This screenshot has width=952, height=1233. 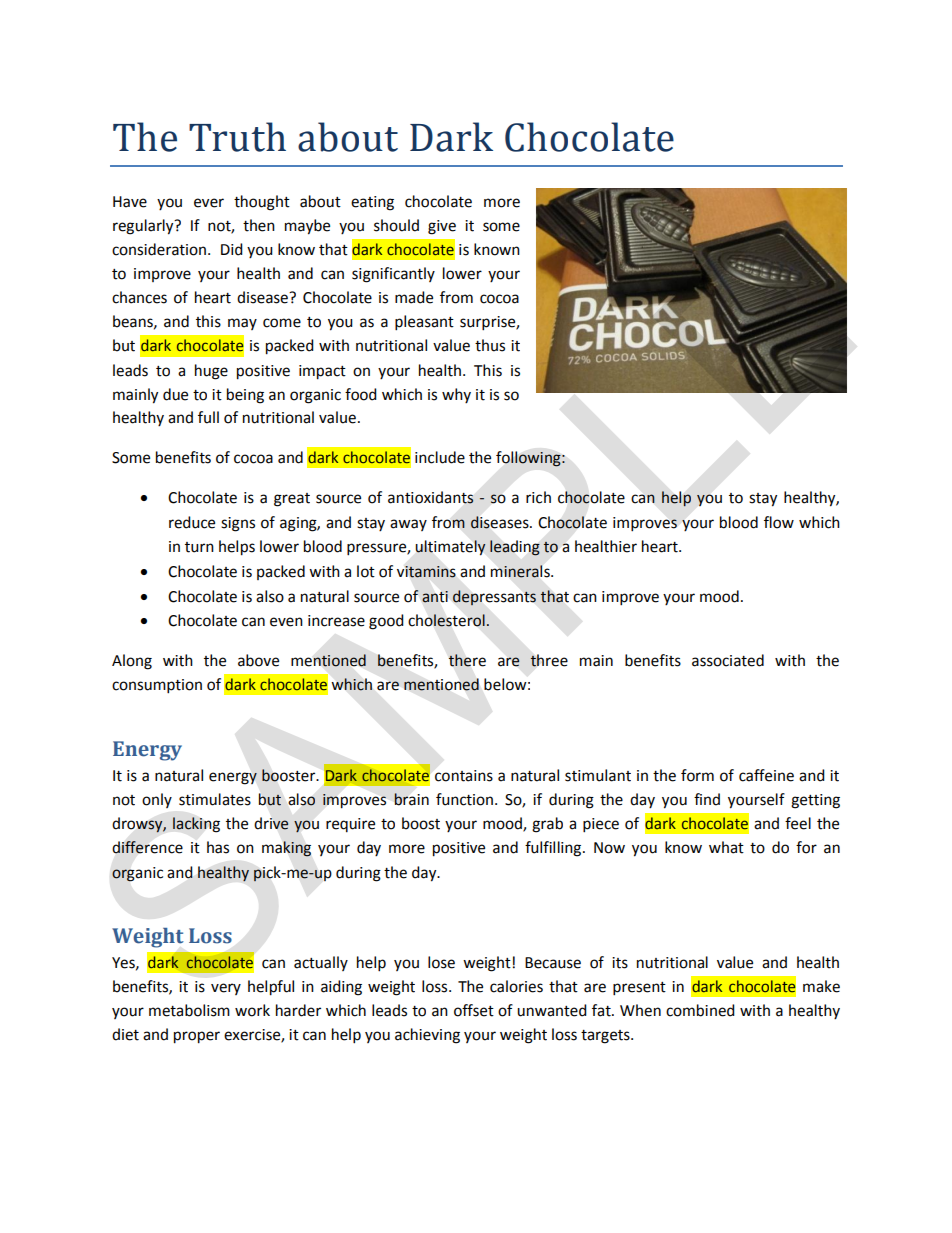 What do you see at coordinates (464, 776) in the screenshot?
I see `contains` at bounding box center [464, 776].
